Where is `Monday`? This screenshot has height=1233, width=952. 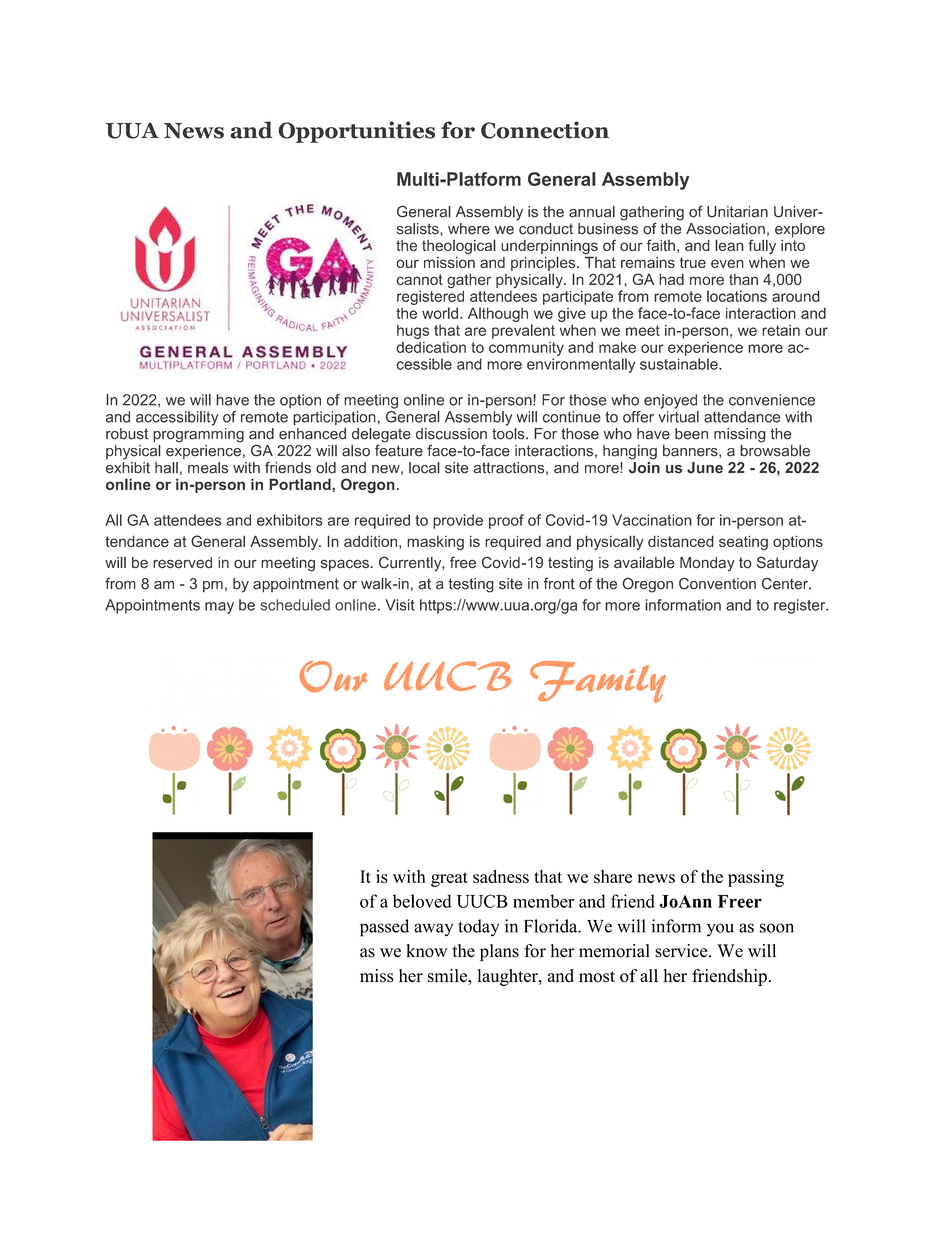 Monday is located at coordinates (707, 564).
